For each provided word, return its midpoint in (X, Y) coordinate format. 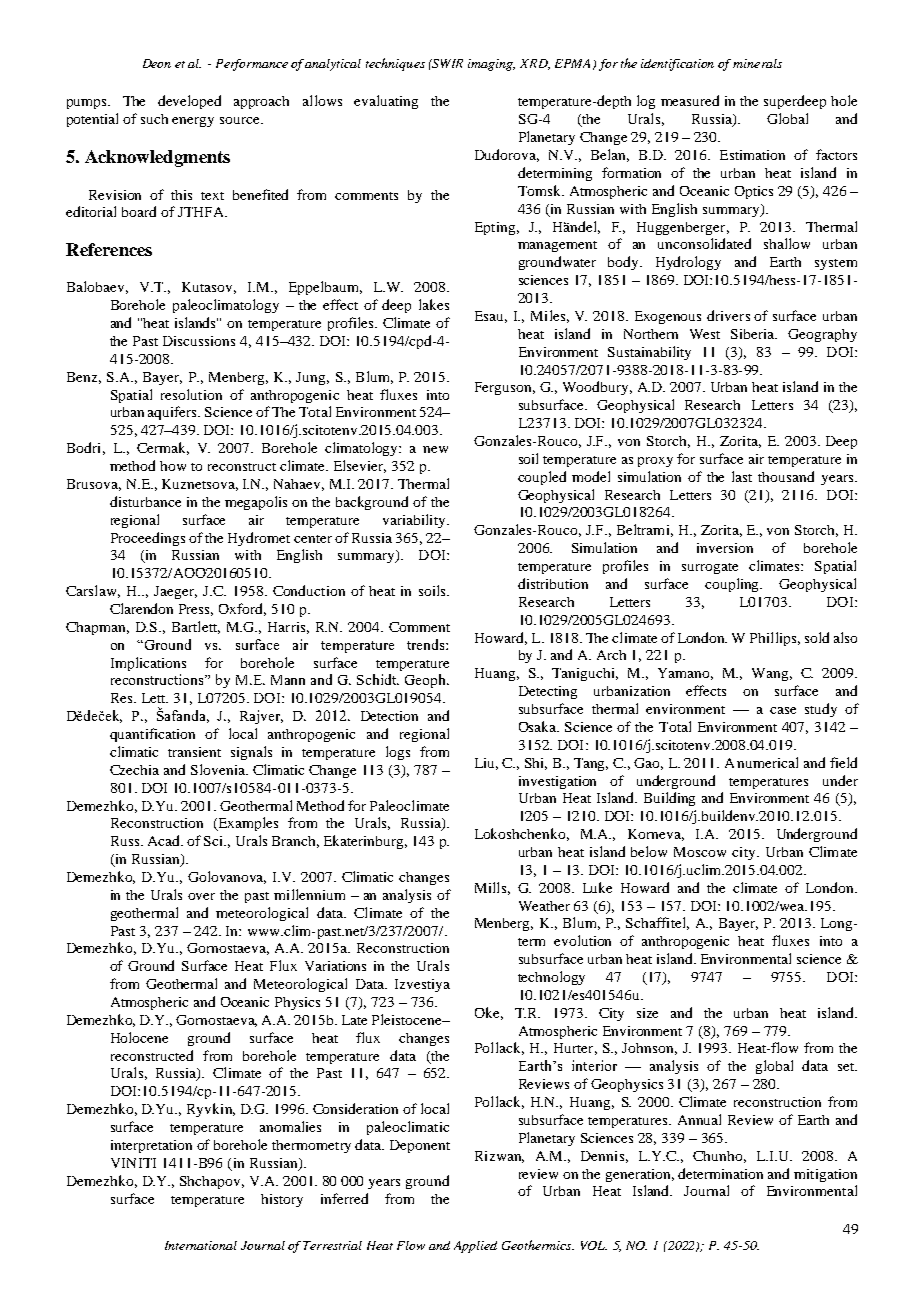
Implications (148, 664)
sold (817, 637)
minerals (757, 63)
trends (427, 644)
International (201, 1245)
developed (189, 102)
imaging (491, 65)
